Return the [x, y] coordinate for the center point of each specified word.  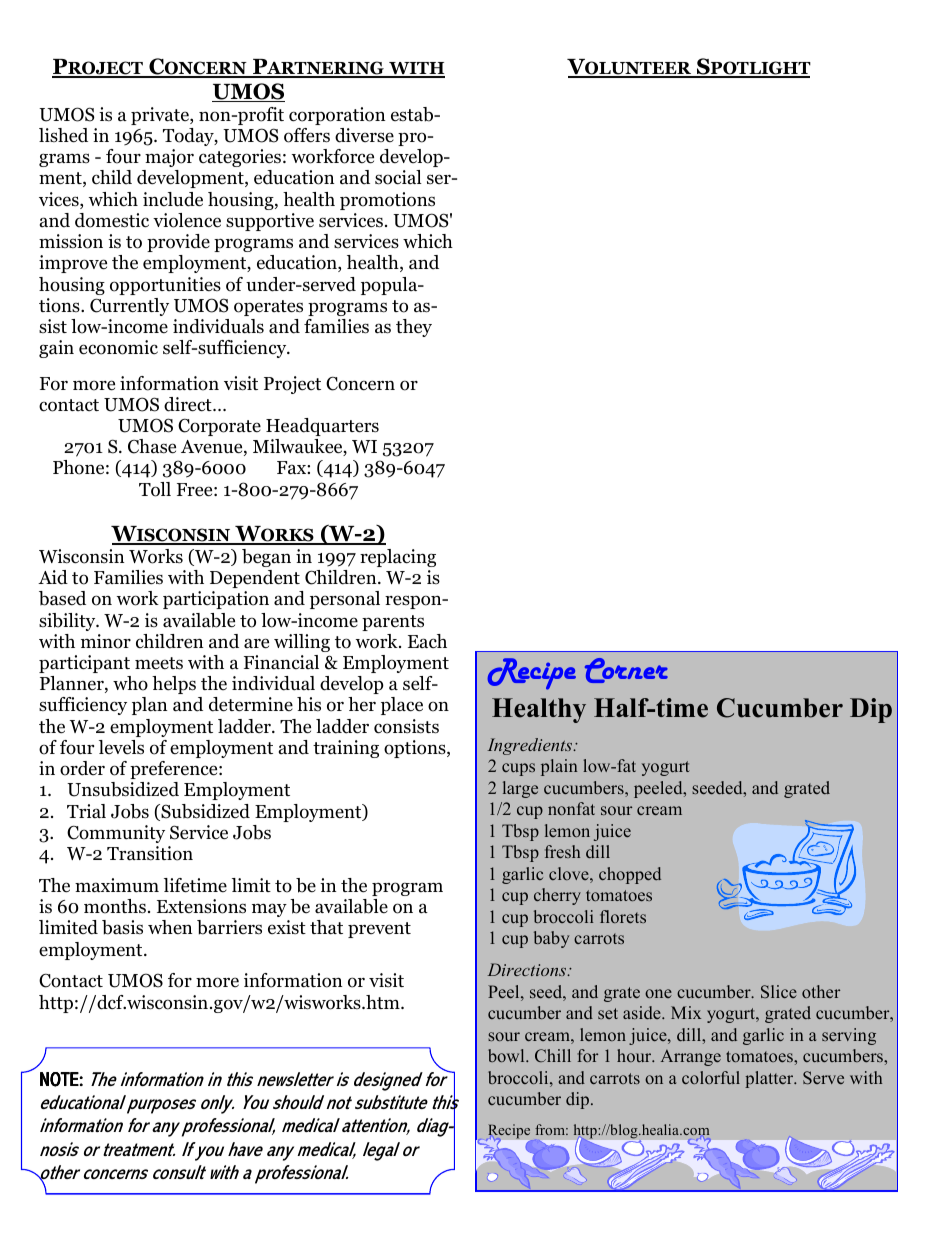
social [398, 177]
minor [106, 641]
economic [118, 347]
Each [427, 641]
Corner [626, 670]
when [170, 927]
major [169, 158]
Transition [150, 853]
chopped [630, 875]
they [414, 328]
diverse [364, 135]
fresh [562, 851]
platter [770, 1079]
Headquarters [322, 427]
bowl [507, 1055]
